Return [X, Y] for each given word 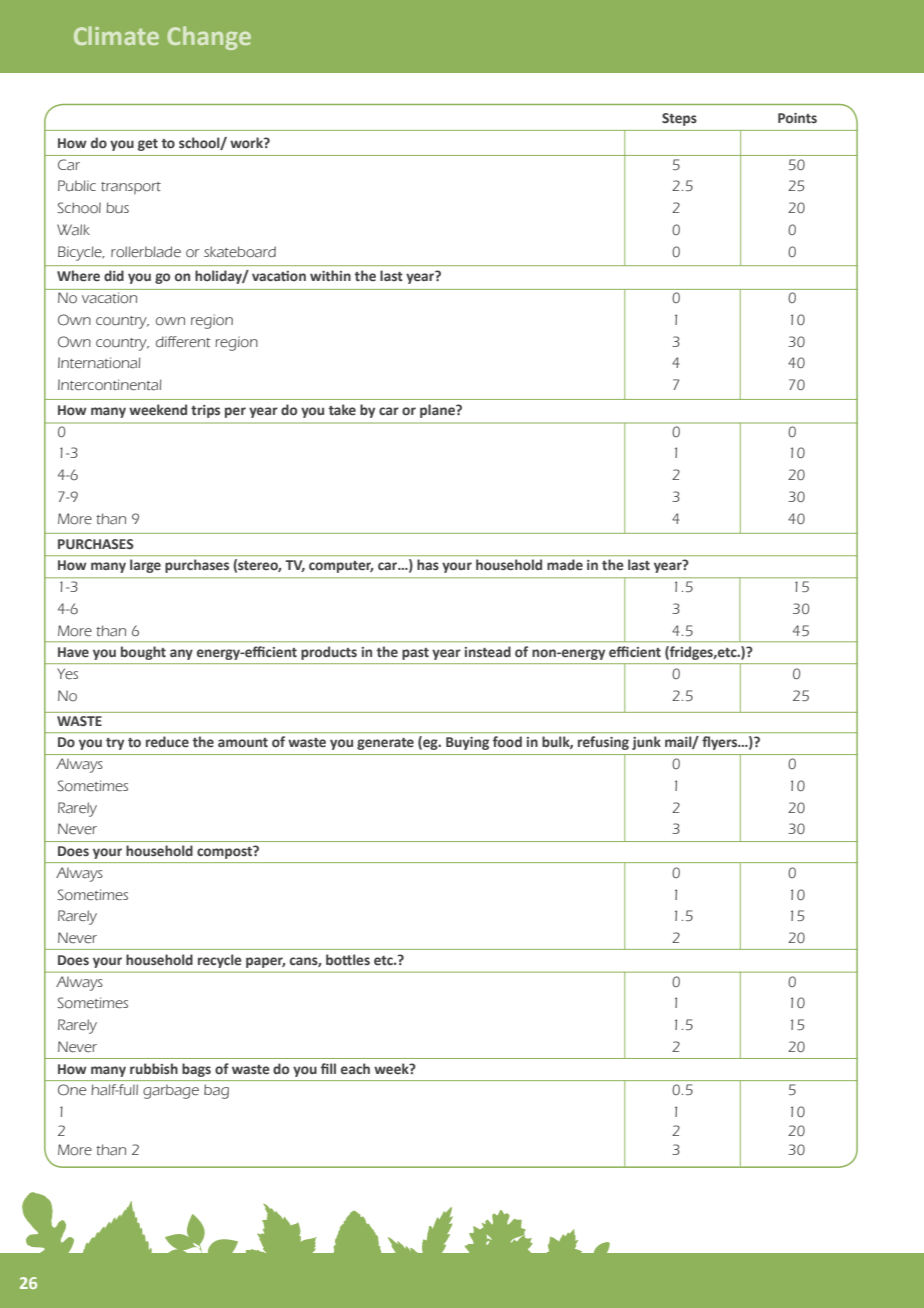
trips [205, 411]
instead [488, 652]
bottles [348, 959]
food [507, 741]
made [565, 564]
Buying [467, 743]
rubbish [154, 1069]
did [114, 275]
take [342, 410]
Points [797, 118]
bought [143, 653]
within [330, 275]
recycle [220, 961]
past [415, 654]
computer [341, 567]
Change [209, 38]
